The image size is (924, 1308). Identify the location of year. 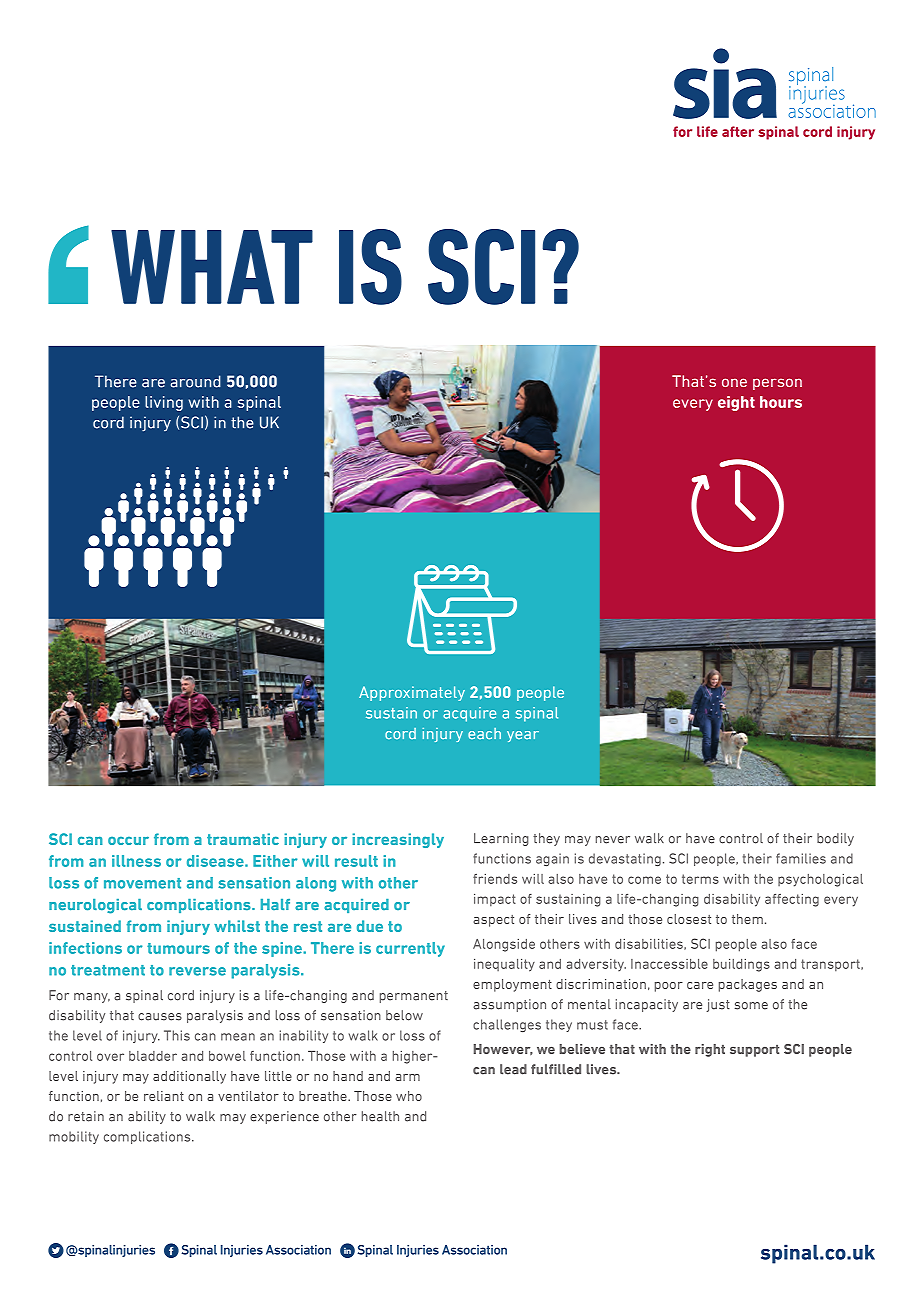
(523, 736).
